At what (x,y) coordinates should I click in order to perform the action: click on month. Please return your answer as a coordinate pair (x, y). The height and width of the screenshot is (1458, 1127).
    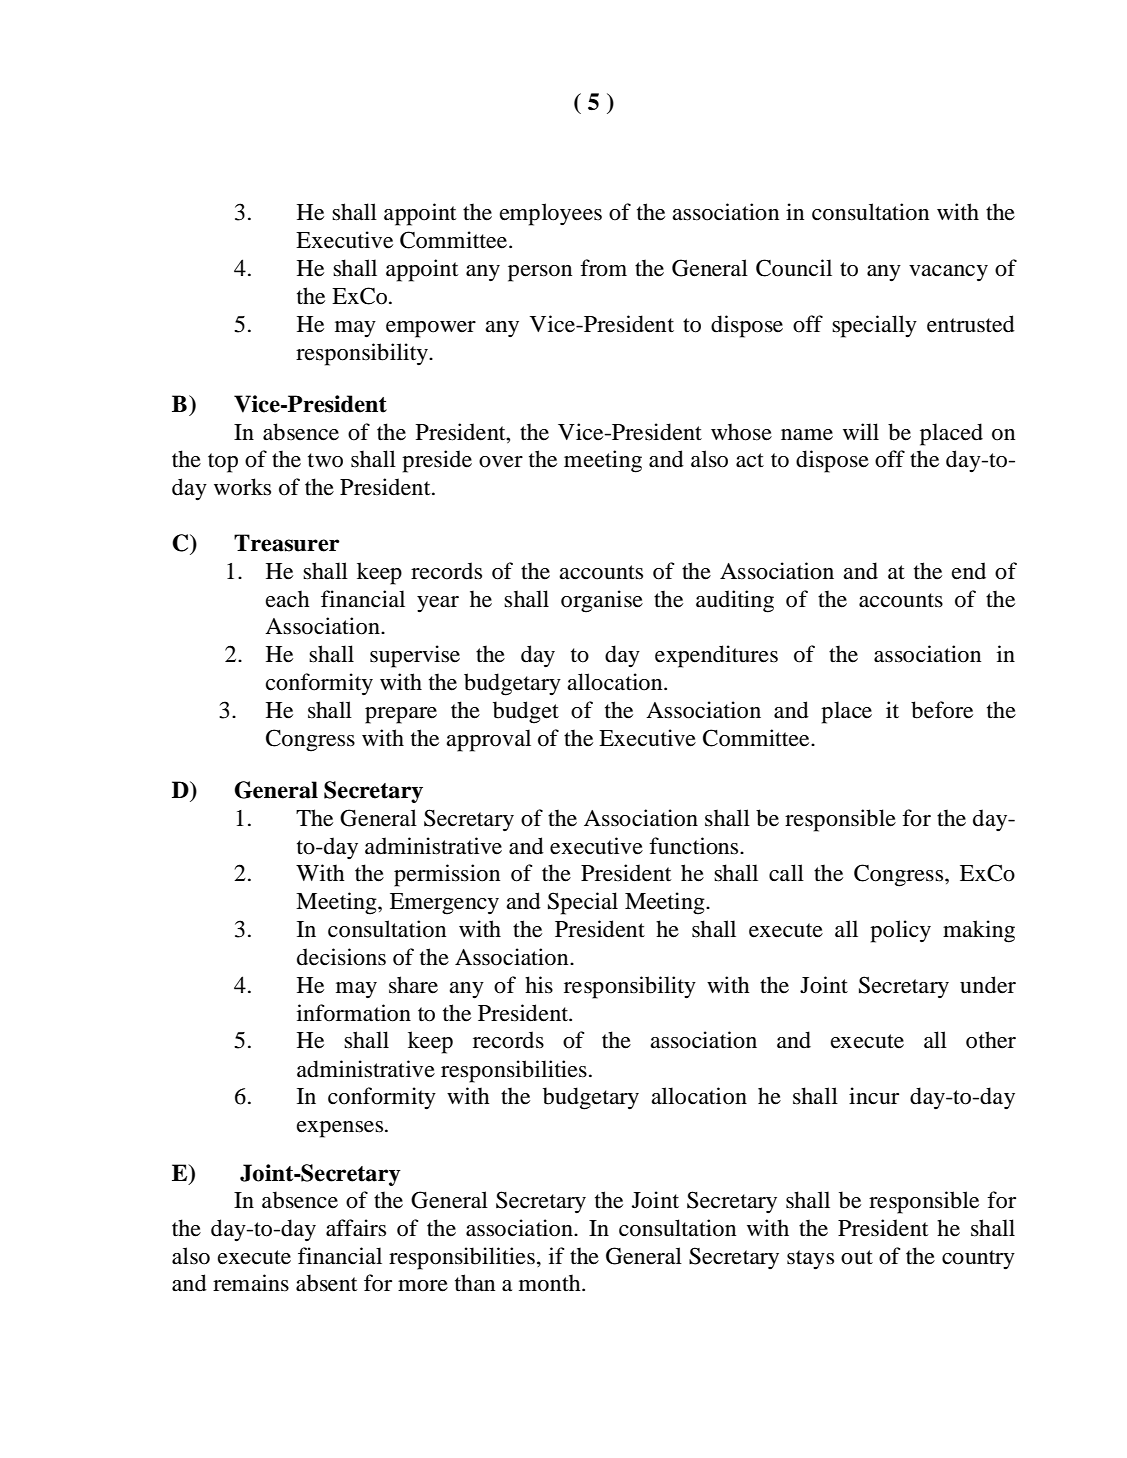
    Looking at the image, I should click on (551, 1283).
